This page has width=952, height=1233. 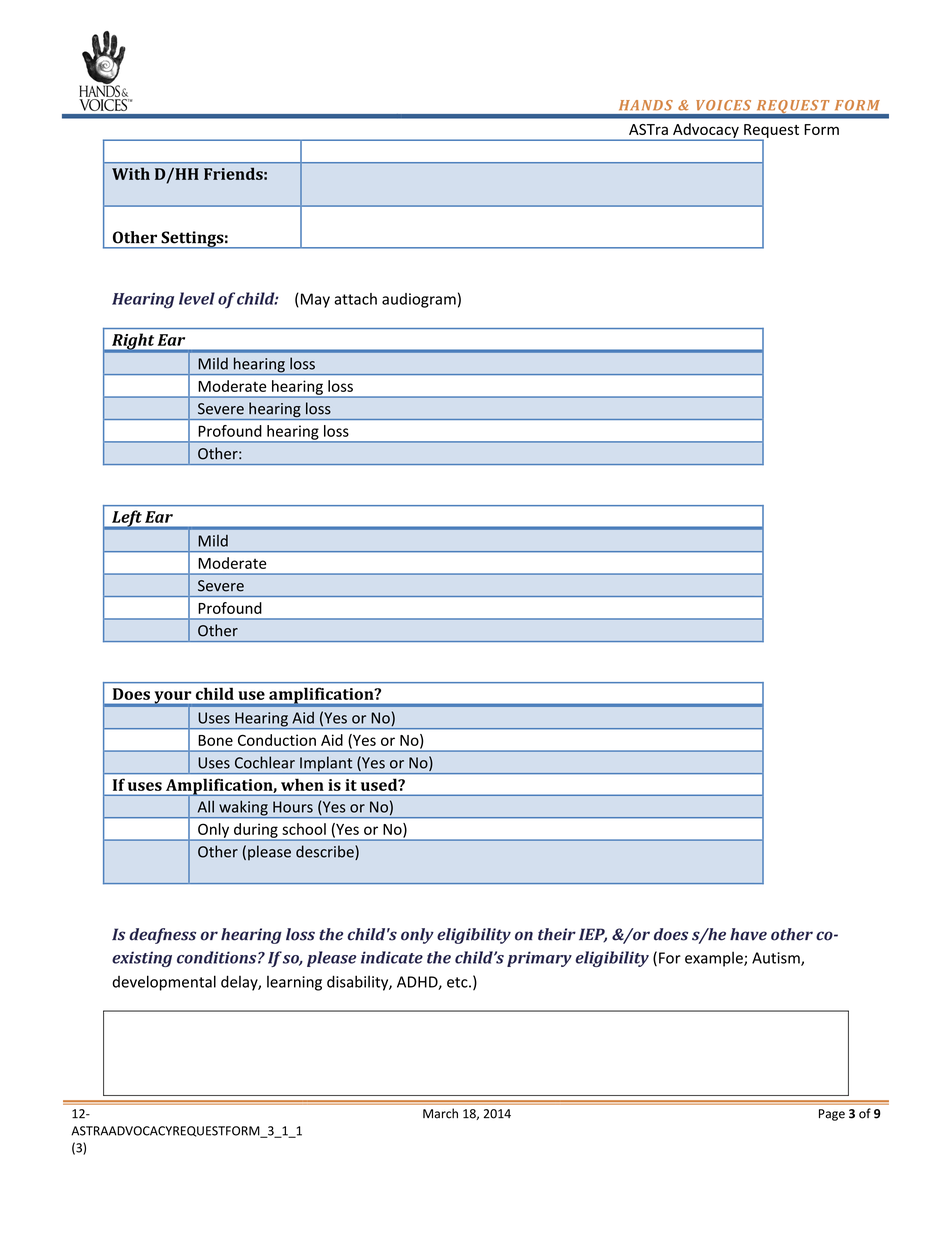 What do you see at coordinates (326, 765) in the page?
I see `Implant` at bounding box center [326, 765].
